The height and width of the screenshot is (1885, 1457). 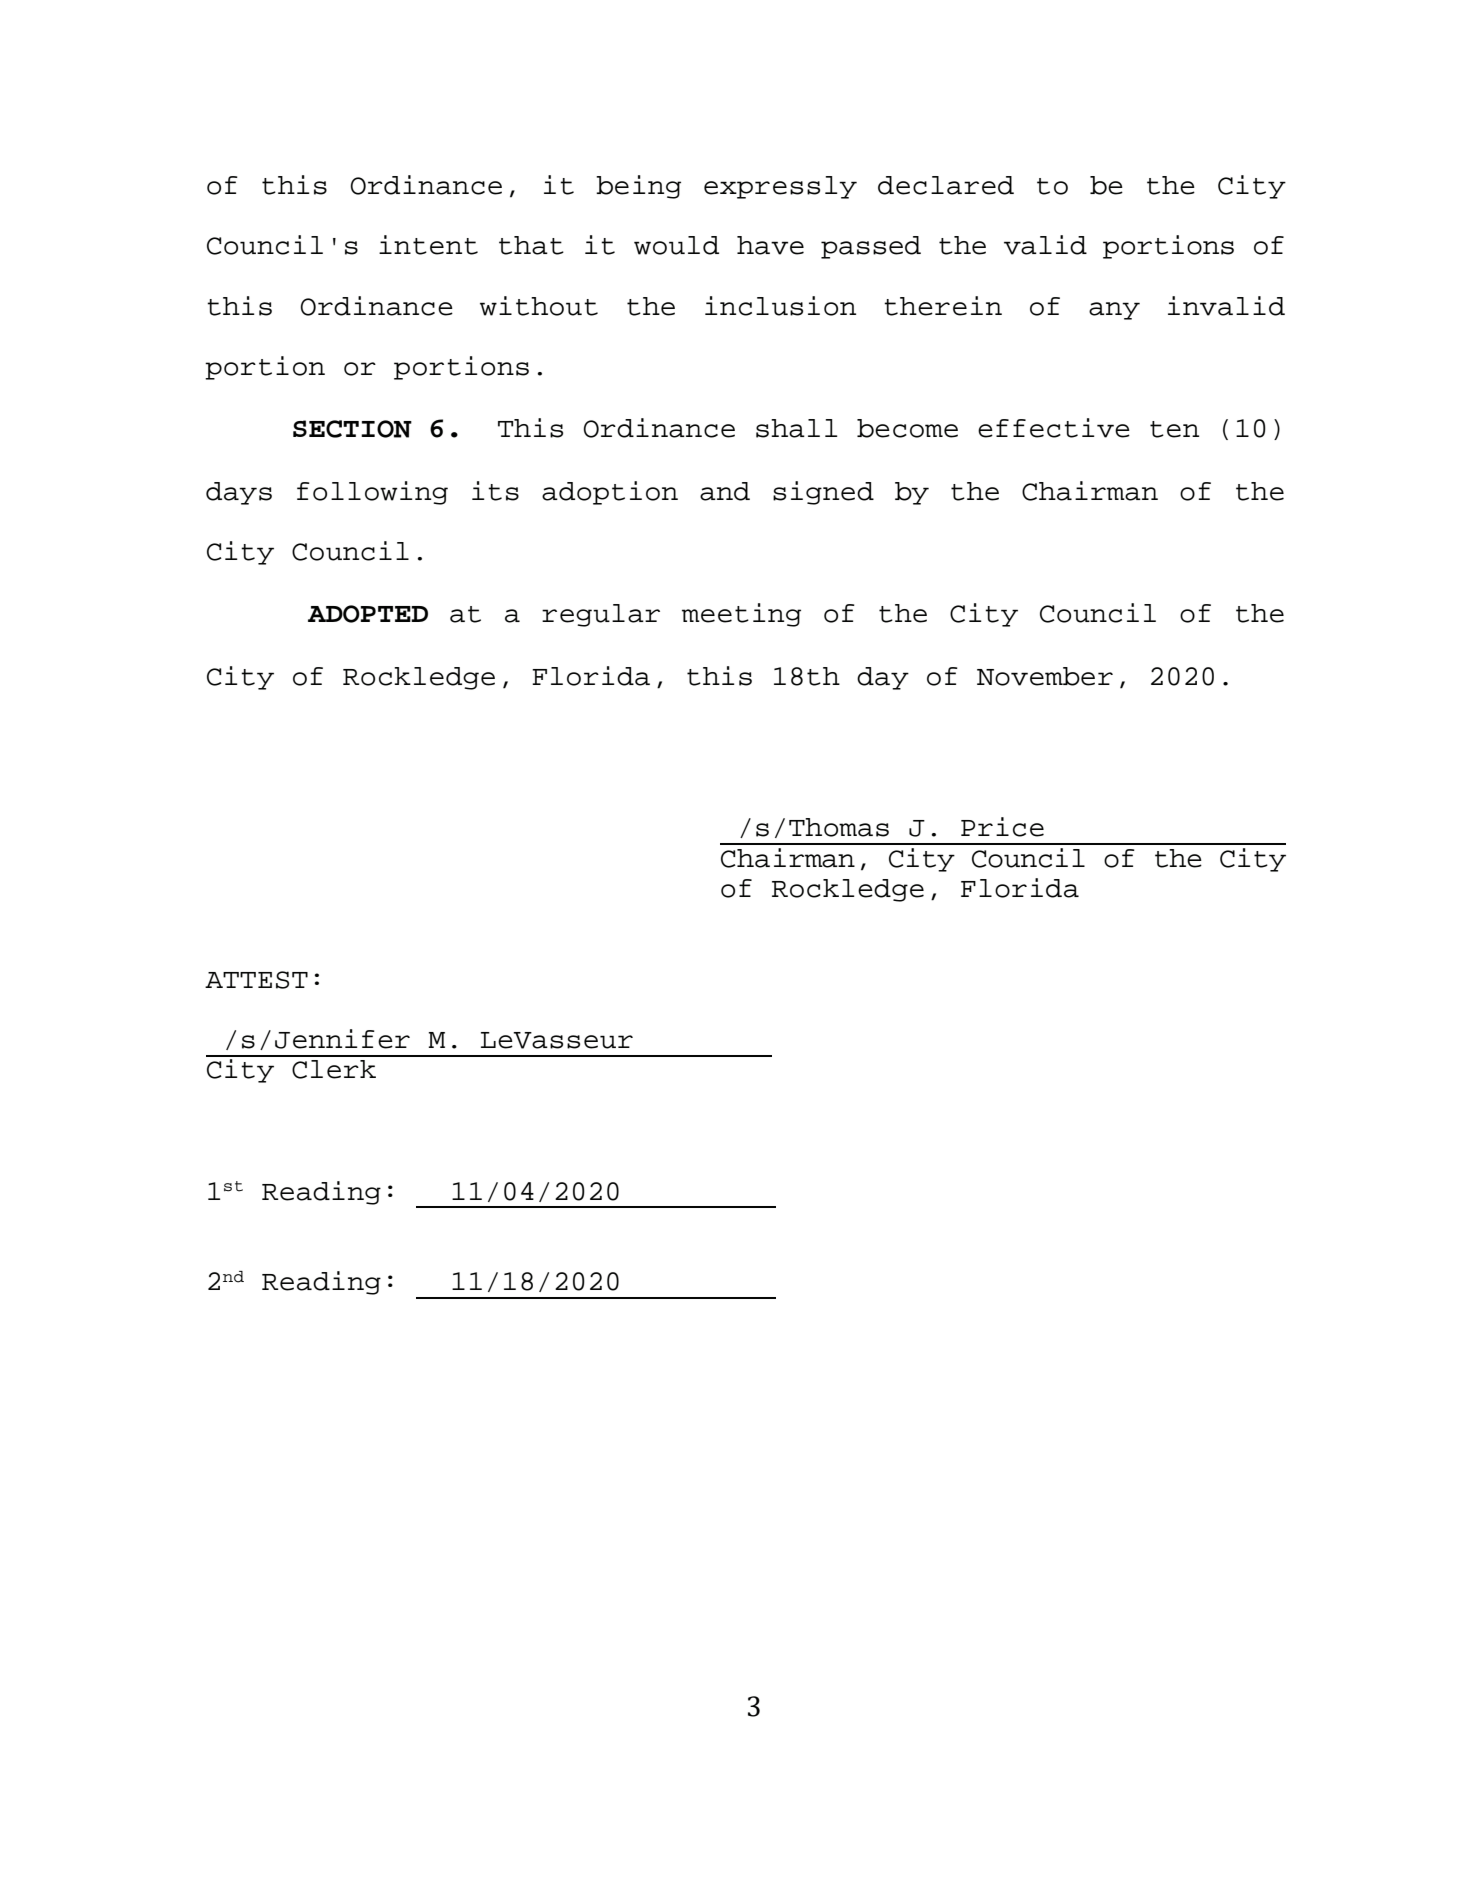 I want to click on signed, so click(x=823, y=493).
